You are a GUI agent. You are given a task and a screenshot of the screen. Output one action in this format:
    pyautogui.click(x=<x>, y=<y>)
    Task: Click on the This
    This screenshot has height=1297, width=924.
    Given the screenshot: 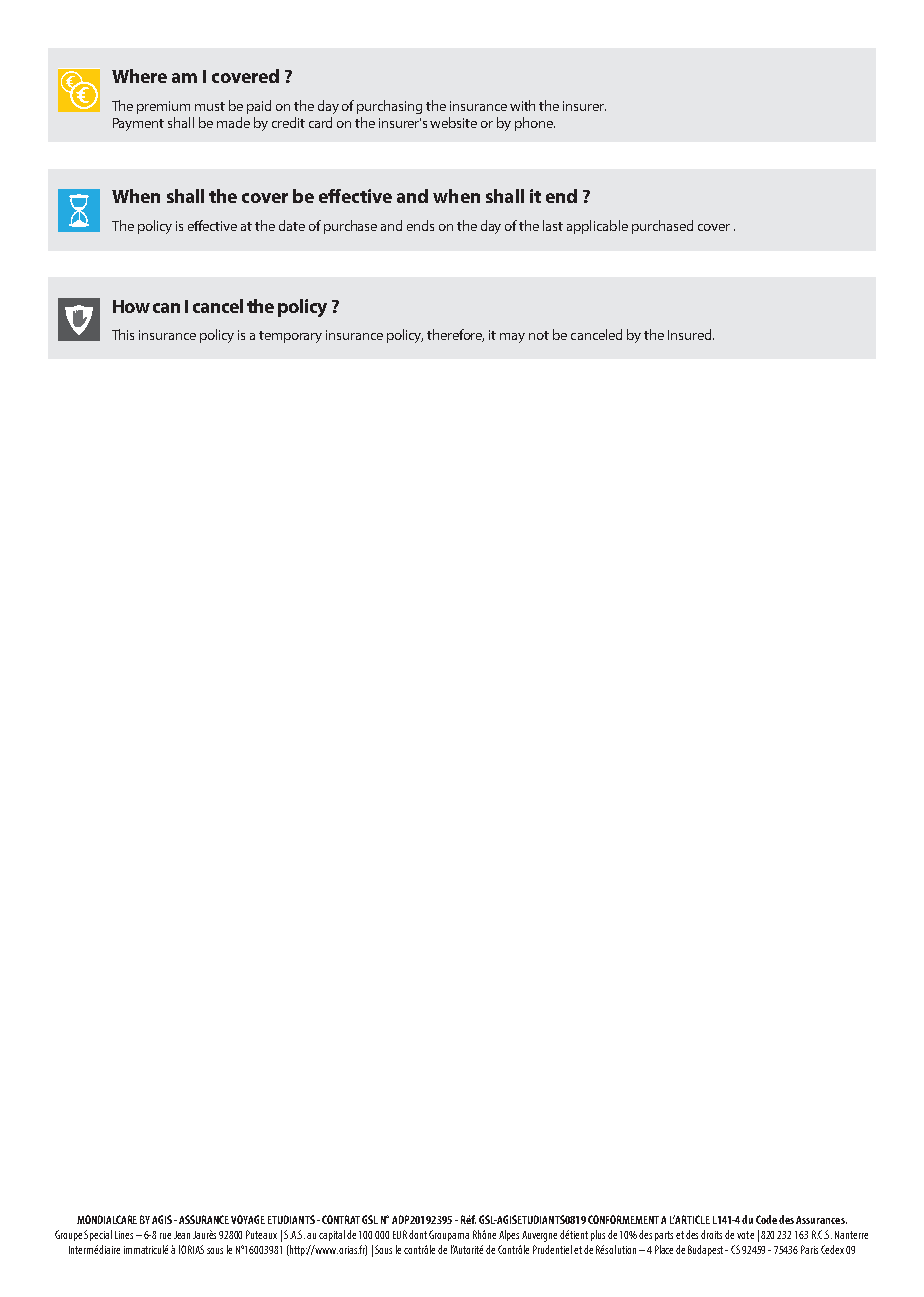 What is the action you would take?
    pyautogui.click(x=123, y=334)
